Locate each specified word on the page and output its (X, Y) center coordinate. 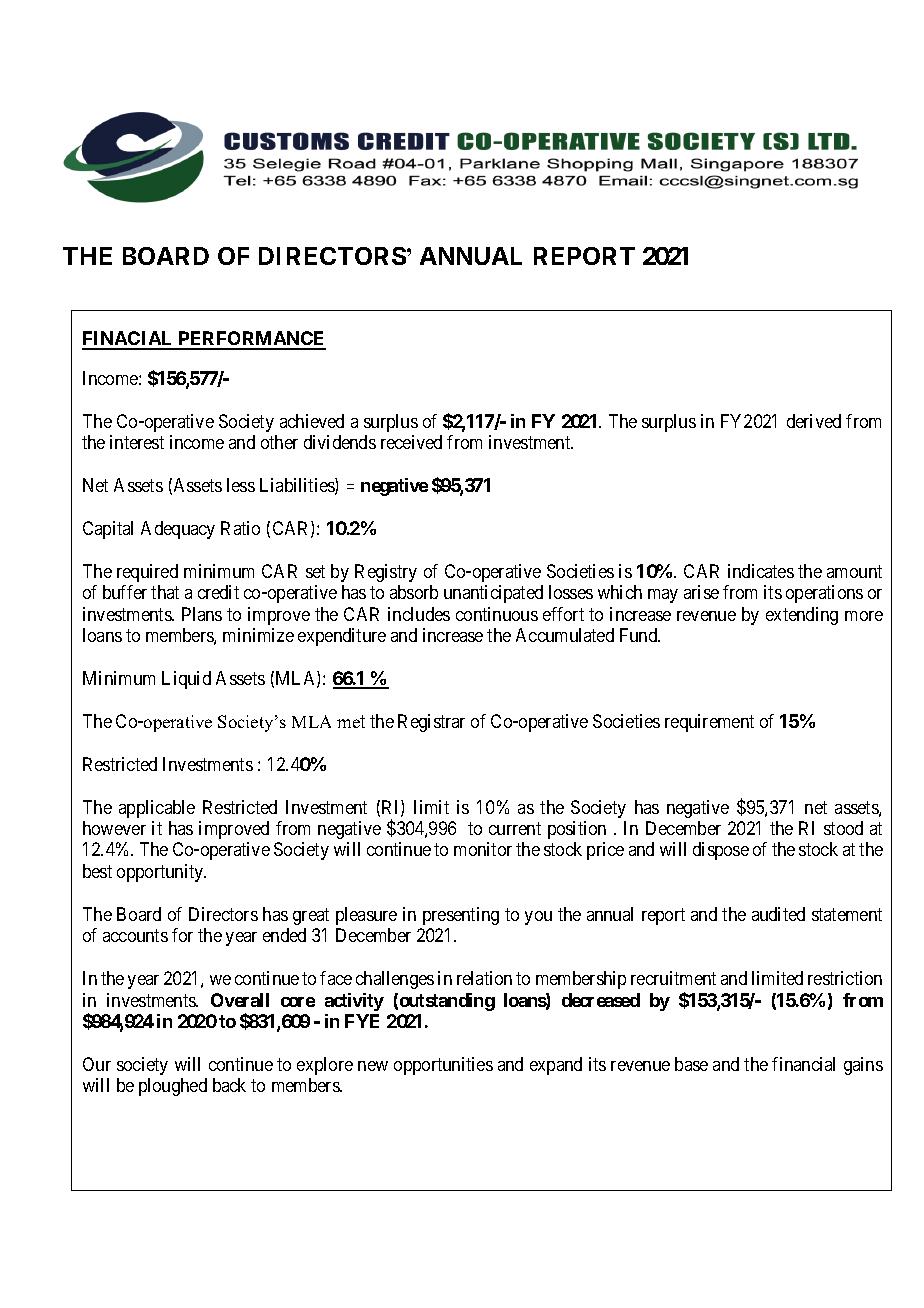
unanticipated (493, 594)
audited (778, 914)
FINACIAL (129, 340)
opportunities (443, 1066)
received (411, 442)
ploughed (173, 1087)
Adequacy (178, 530)
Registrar (431, 723)
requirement (709, 723)
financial (803, 1064)
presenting (461, 916)
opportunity (161, 873)
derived (814, 421)
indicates (761, 571)
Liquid (186, 680)
